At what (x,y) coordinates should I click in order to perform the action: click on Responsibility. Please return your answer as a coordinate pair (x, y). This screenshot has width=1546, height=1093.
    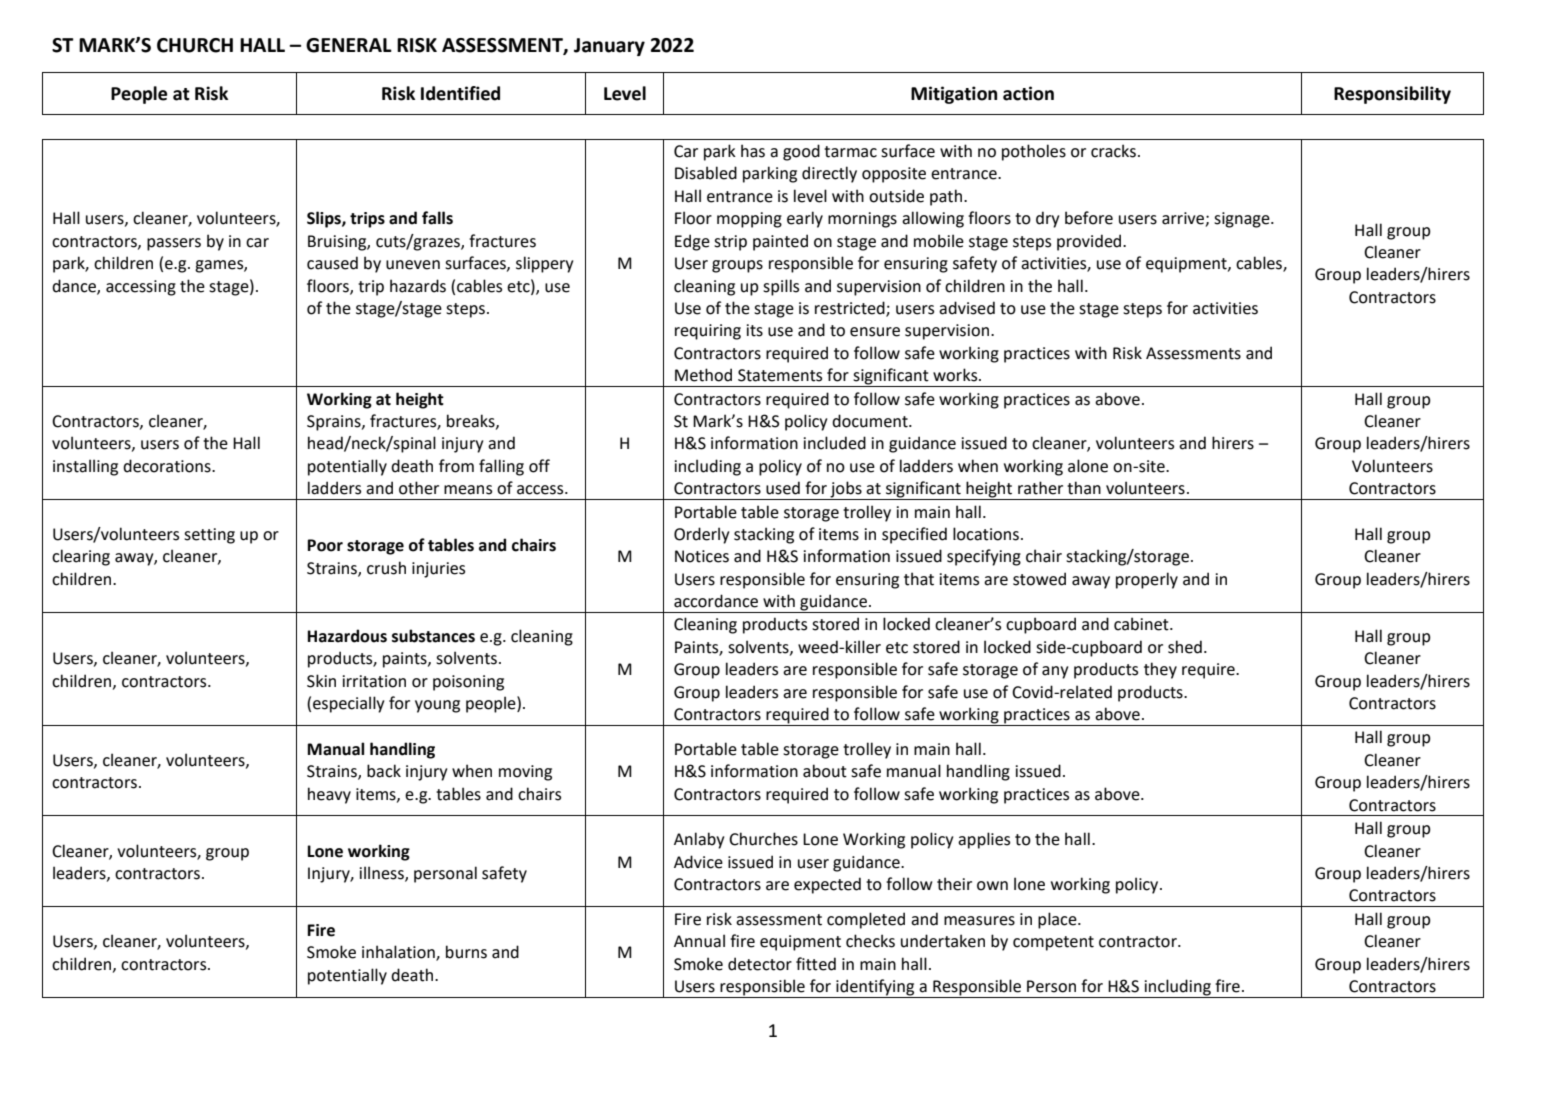
    Looking at the image, I should click on (1392, 95).
